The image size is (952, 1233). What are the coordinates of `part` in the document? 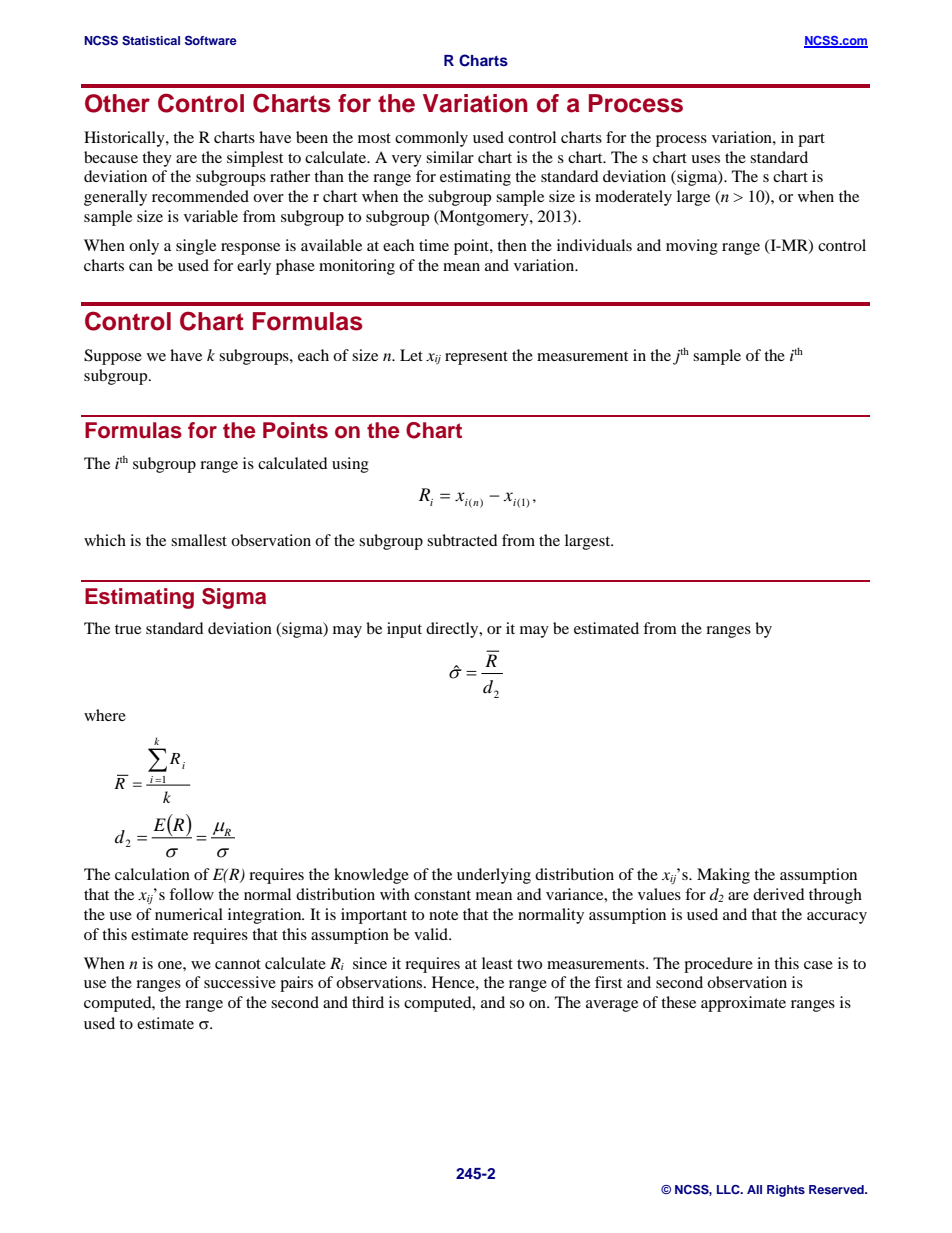 It's located at (811, 140).
